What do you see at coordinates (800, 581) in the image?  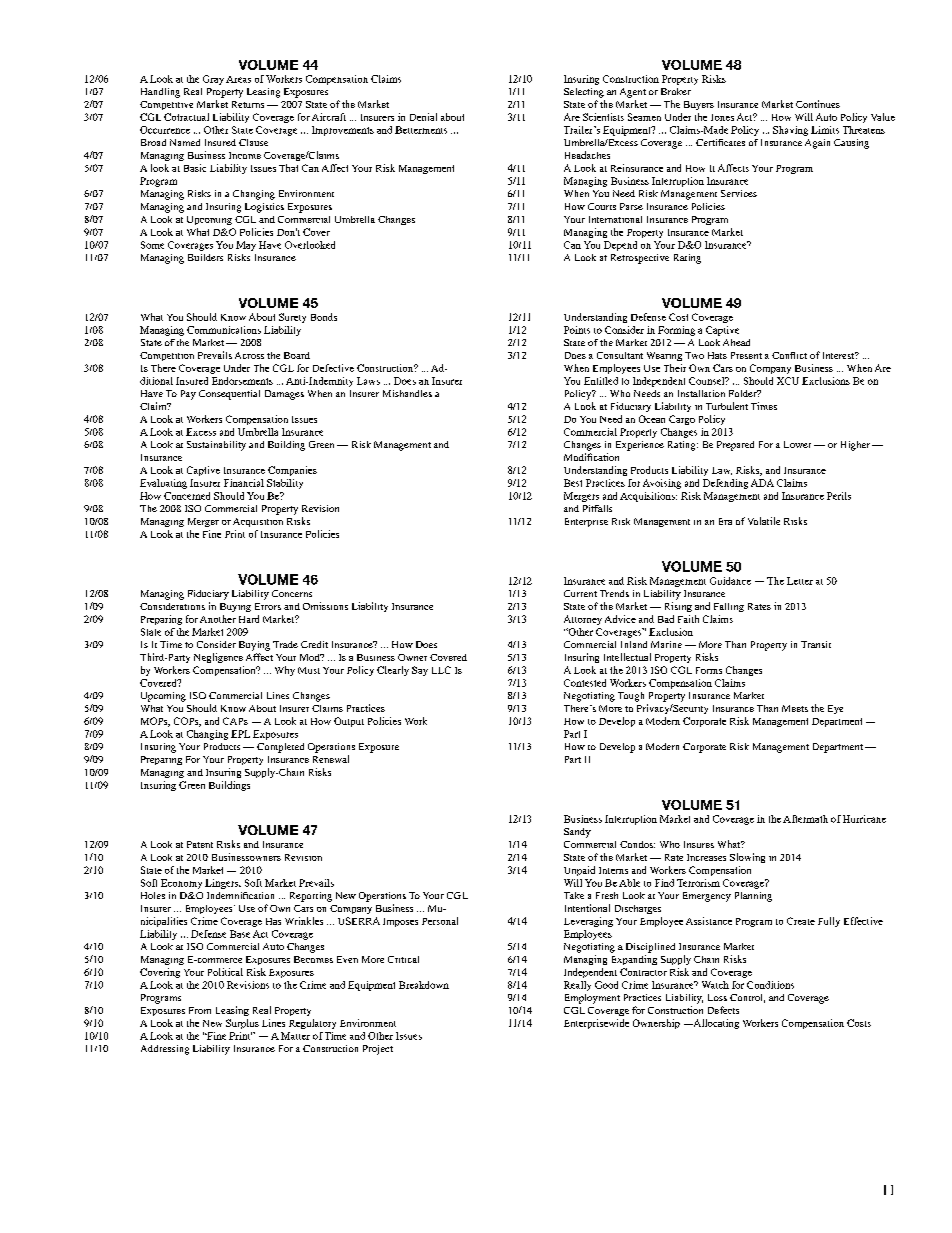 I see `Letter` at bounding box center [800, 581].
